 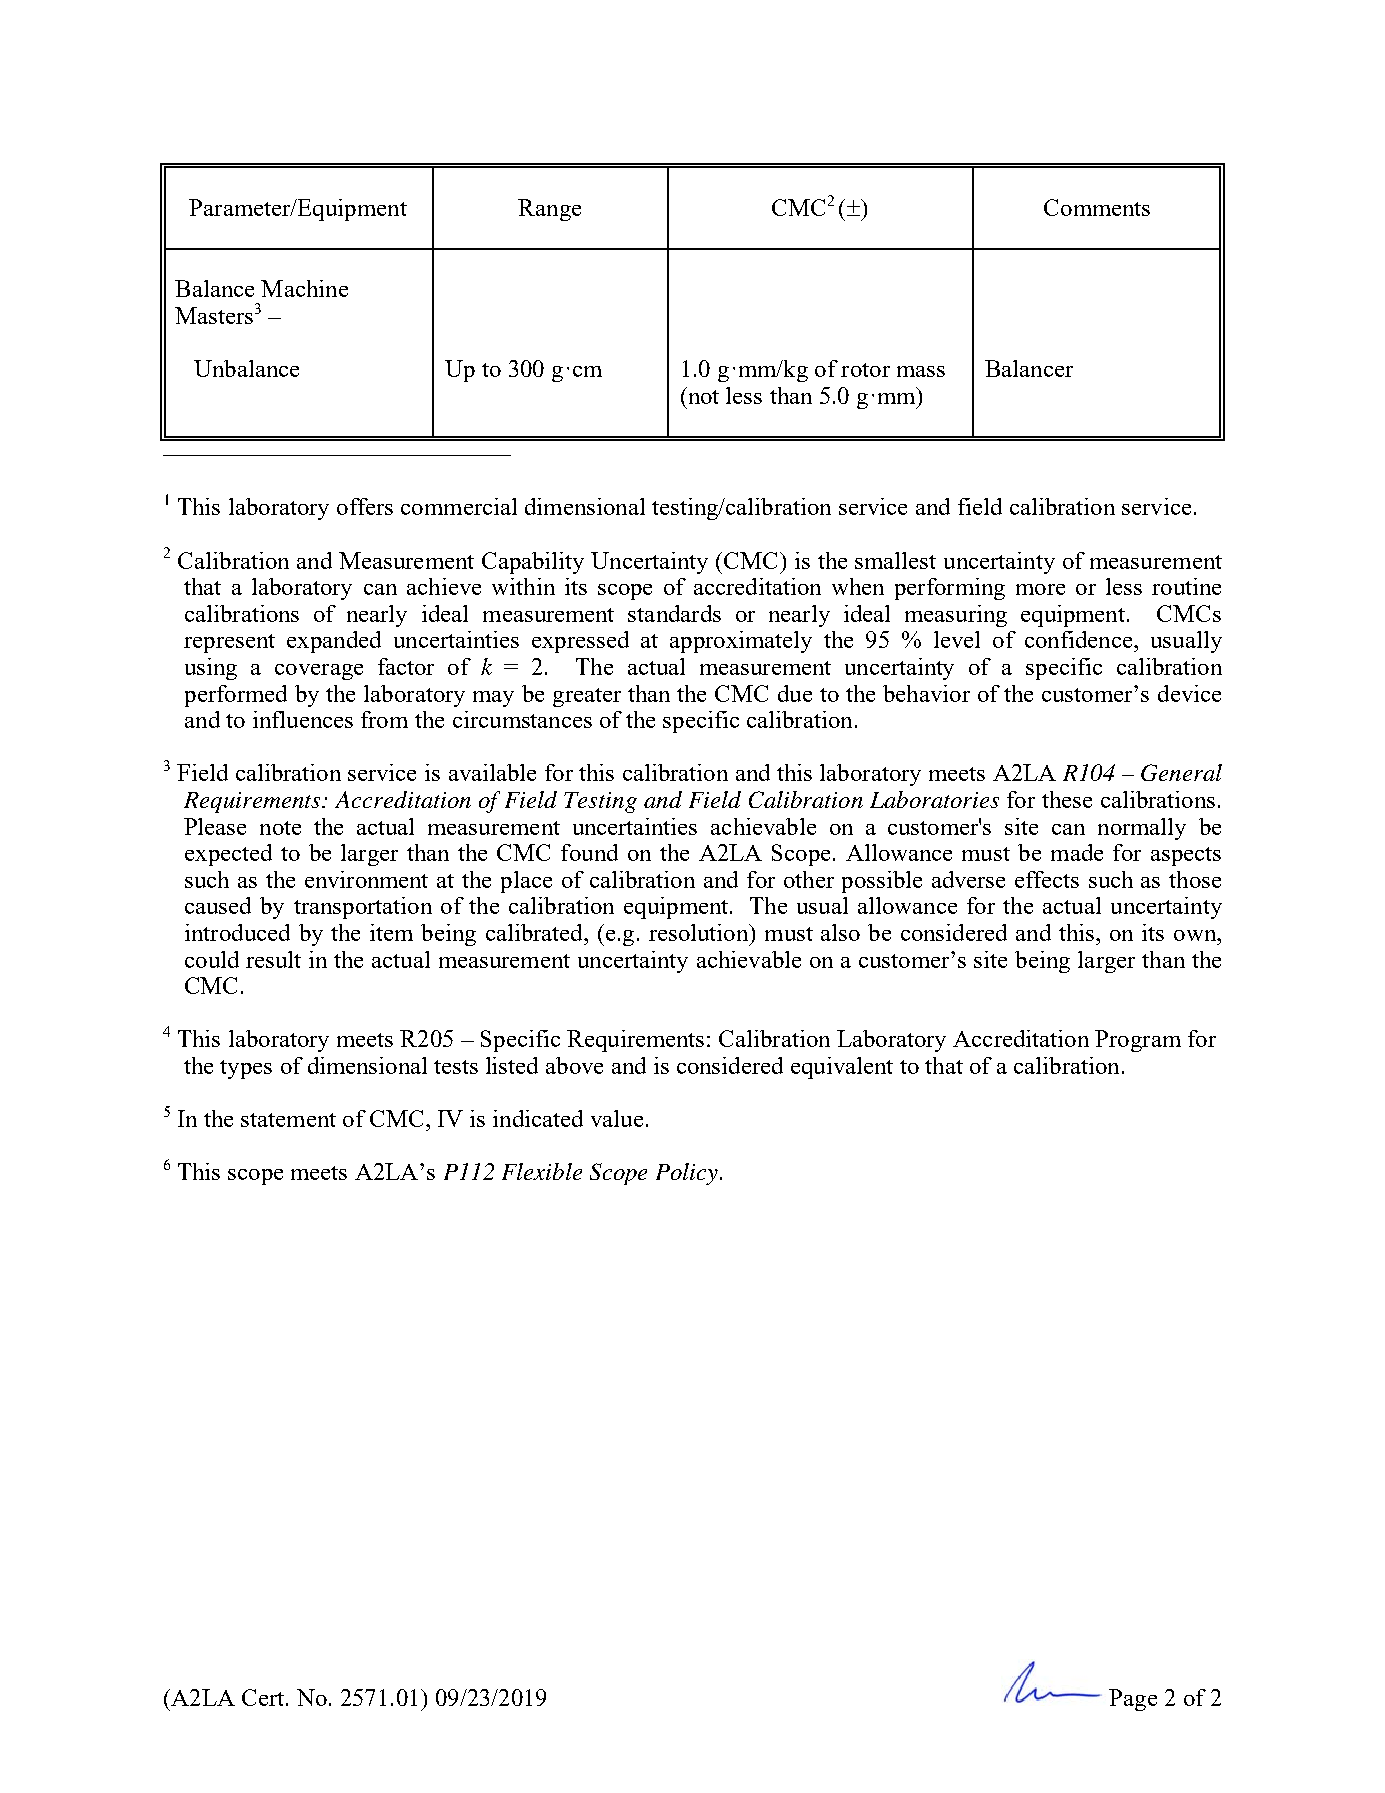 What do you see at coordinates (842, 1068) in the screenshot?
I see `equivalent` at bounding box center [842, 1068].
